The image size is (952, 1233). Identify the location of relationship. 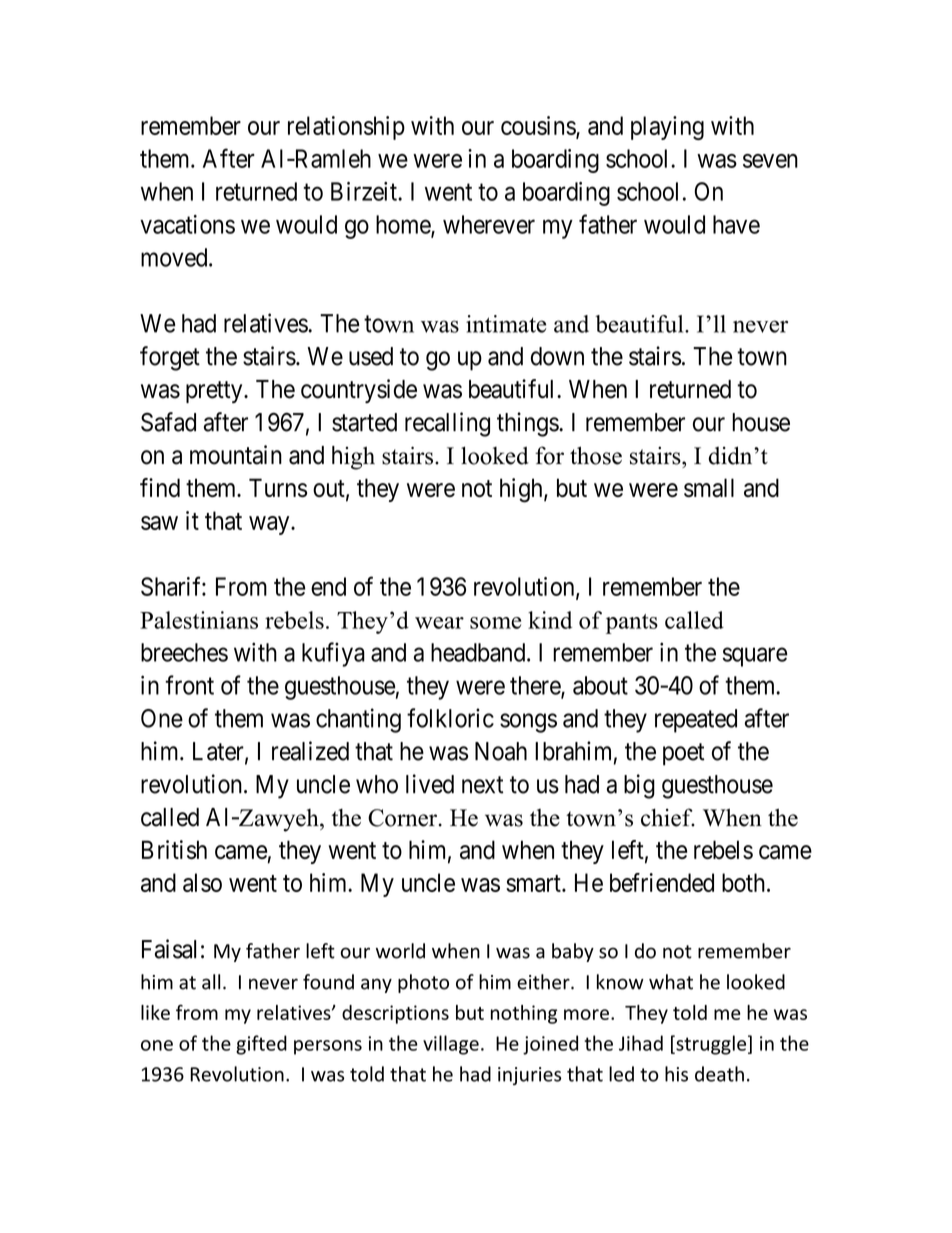
(346, 128).
